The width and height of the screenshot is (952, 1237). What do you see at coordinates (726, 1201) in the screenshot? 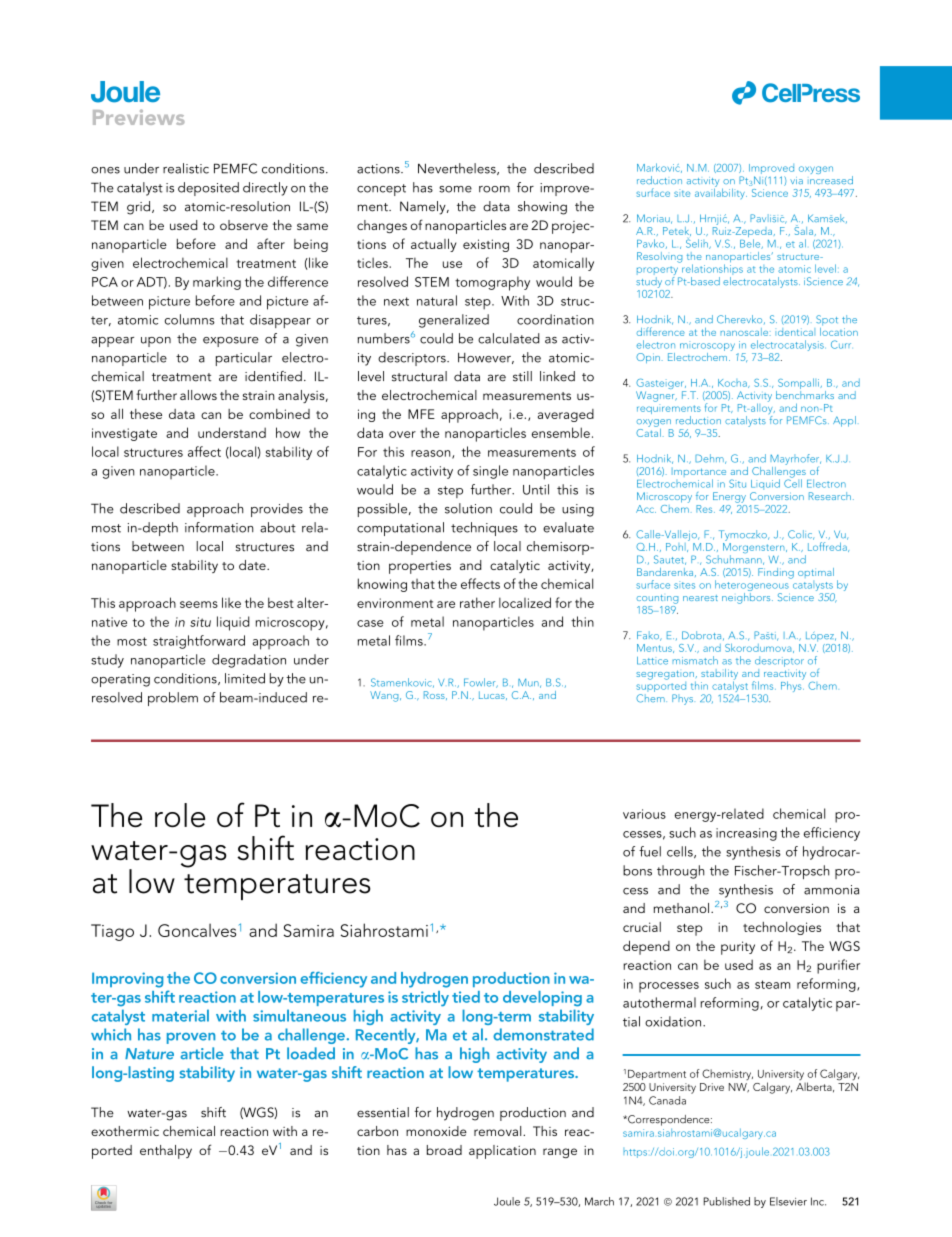
I see `Published` at bounding box center [726, 1201].
